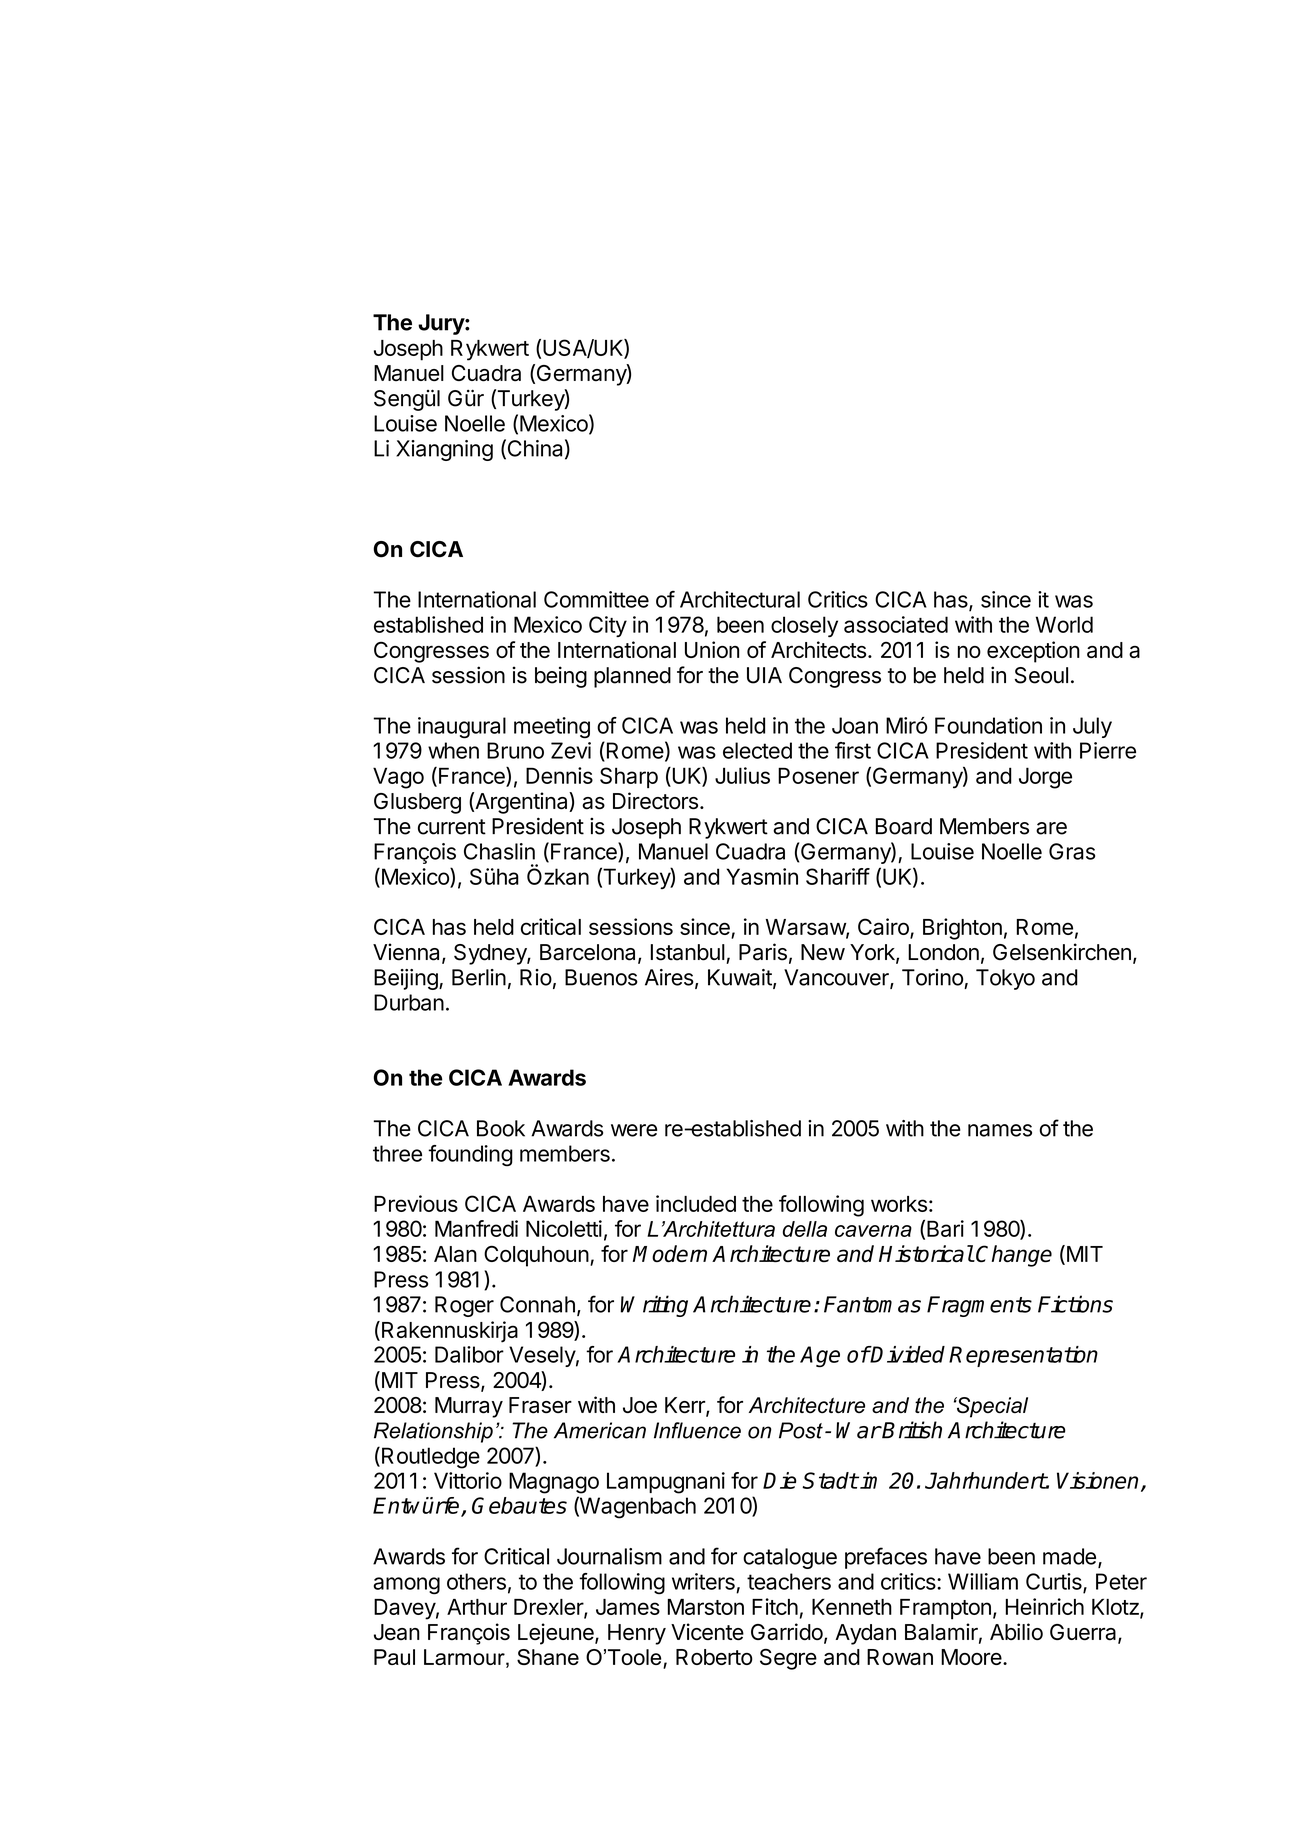  What do you see at coordinates (1033, 652) in the screenshot?
I see `exception` at bounding box center [1033, 652].
